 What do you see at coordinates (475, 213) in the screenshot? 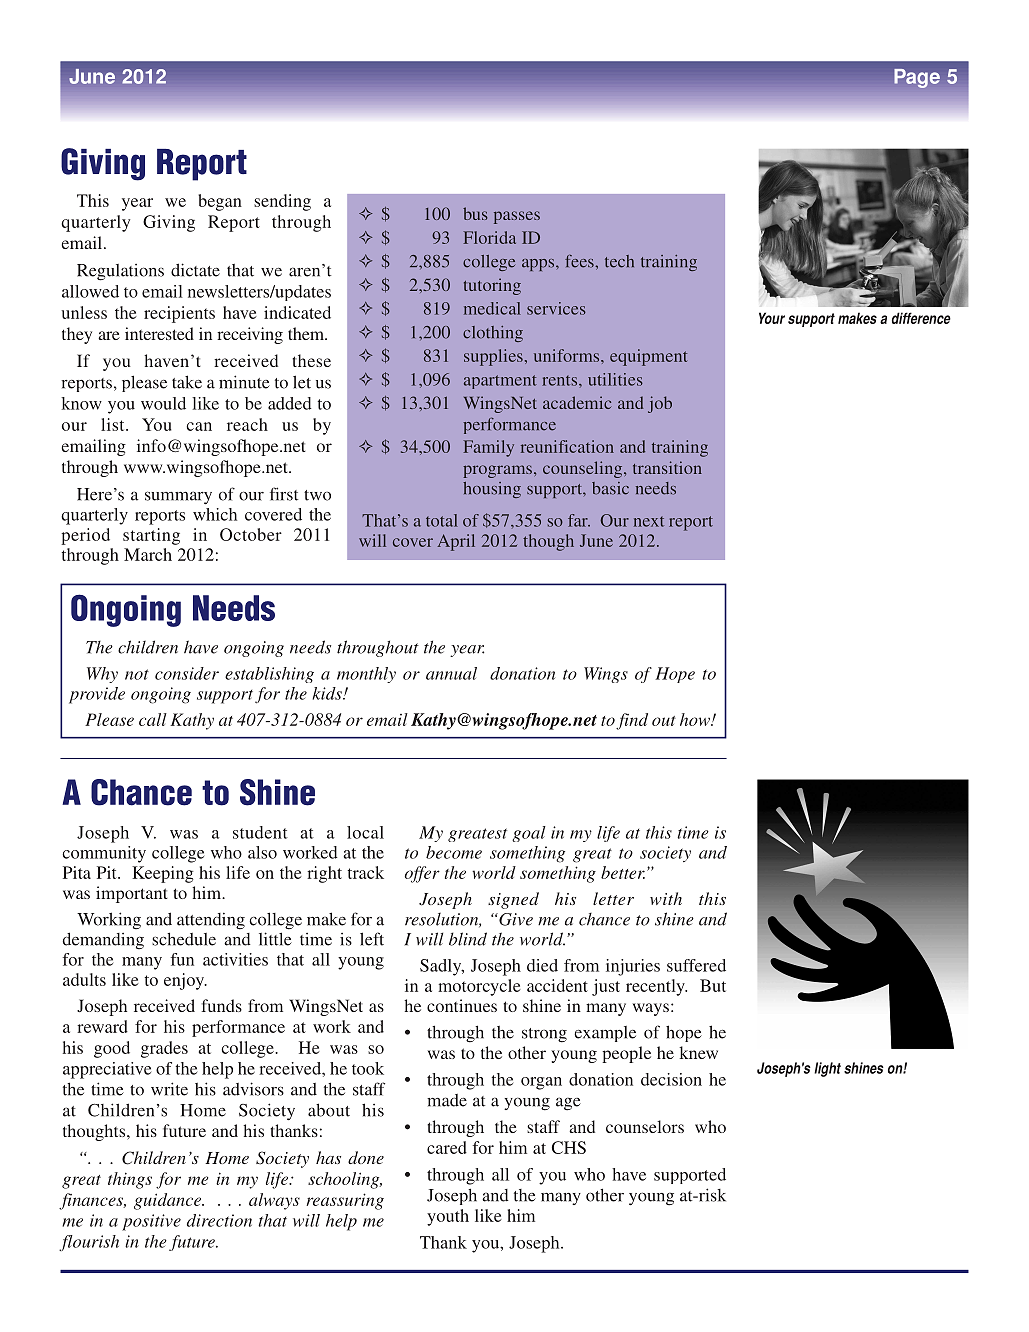
I see `bus` at bounding box center [475, 213].
